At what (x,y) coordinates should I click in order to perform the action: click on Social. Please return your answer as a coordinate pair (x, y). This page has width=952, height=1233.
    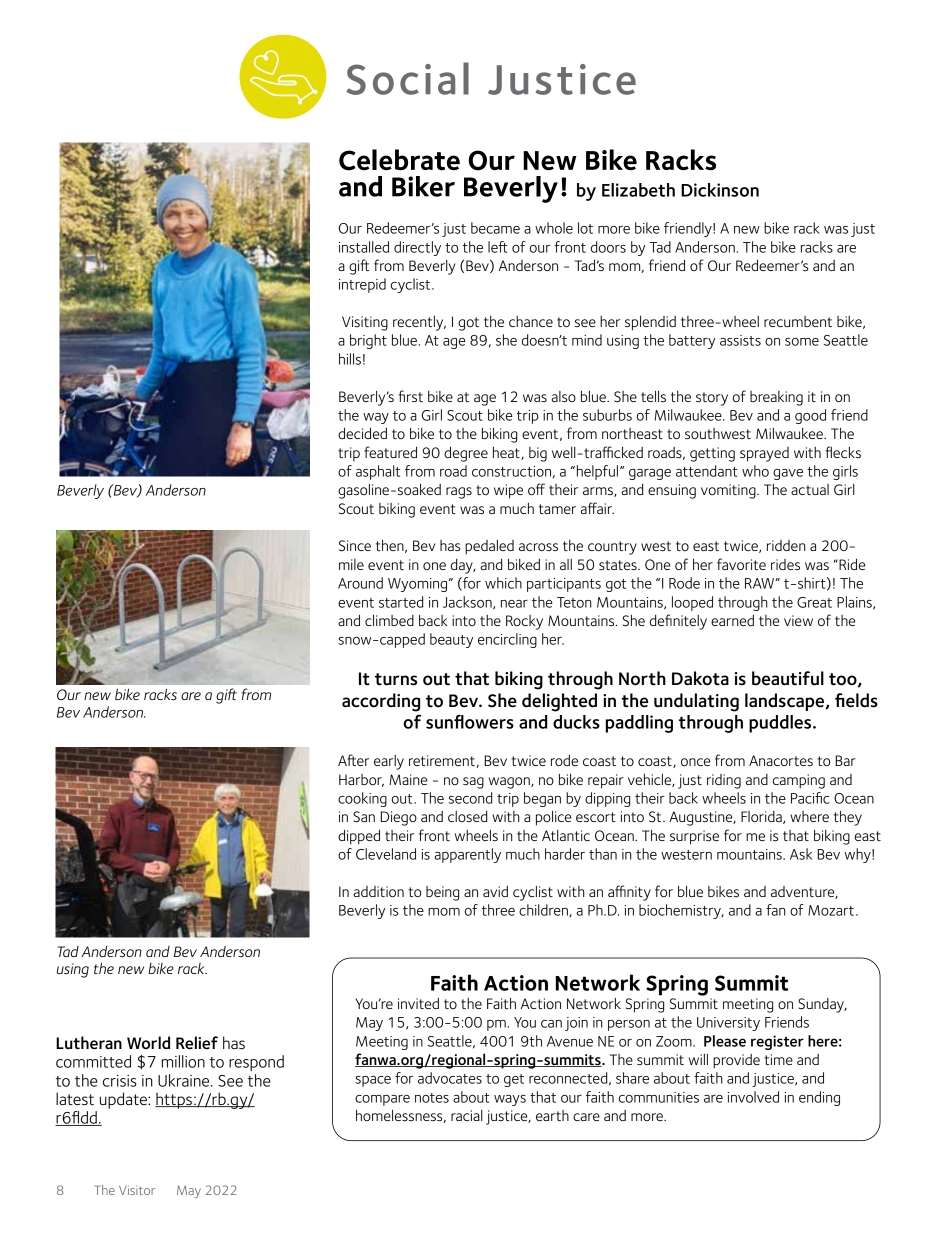
    Looking at the image, I should click on (407, 78).
